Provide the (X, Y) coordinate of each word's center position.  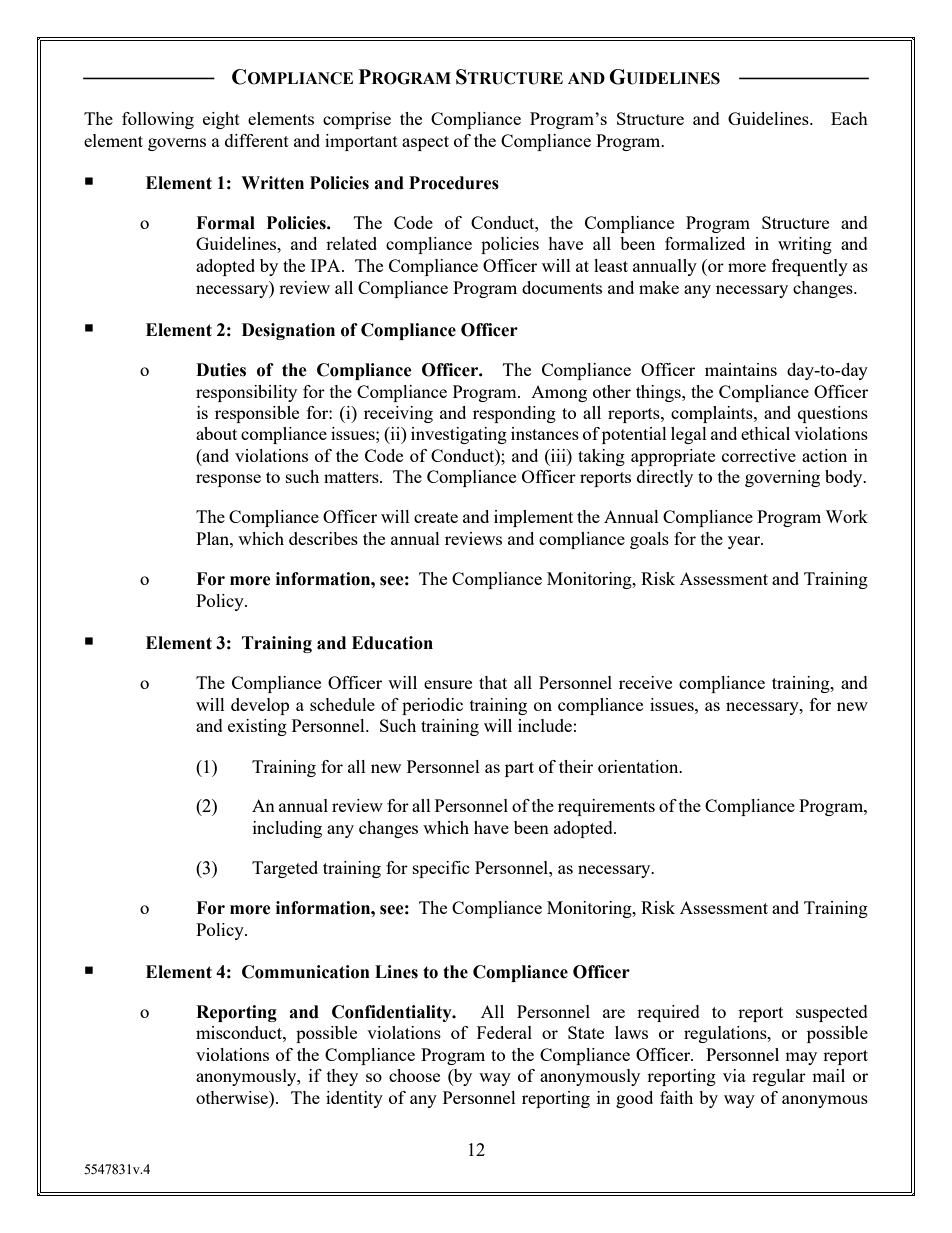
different (257, 140)
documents (562, 287)
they (342, 1077)
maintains (741, 369)
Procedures (454, 183)
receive (645, 682)
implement (533, 518)
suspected (832, 1013)
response (228, 480)
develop (260, 706)
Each (849, 118)
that (493, 682)
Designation (288, 331)
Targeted (285, 869)
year (745, 542)
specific (441, 869)
